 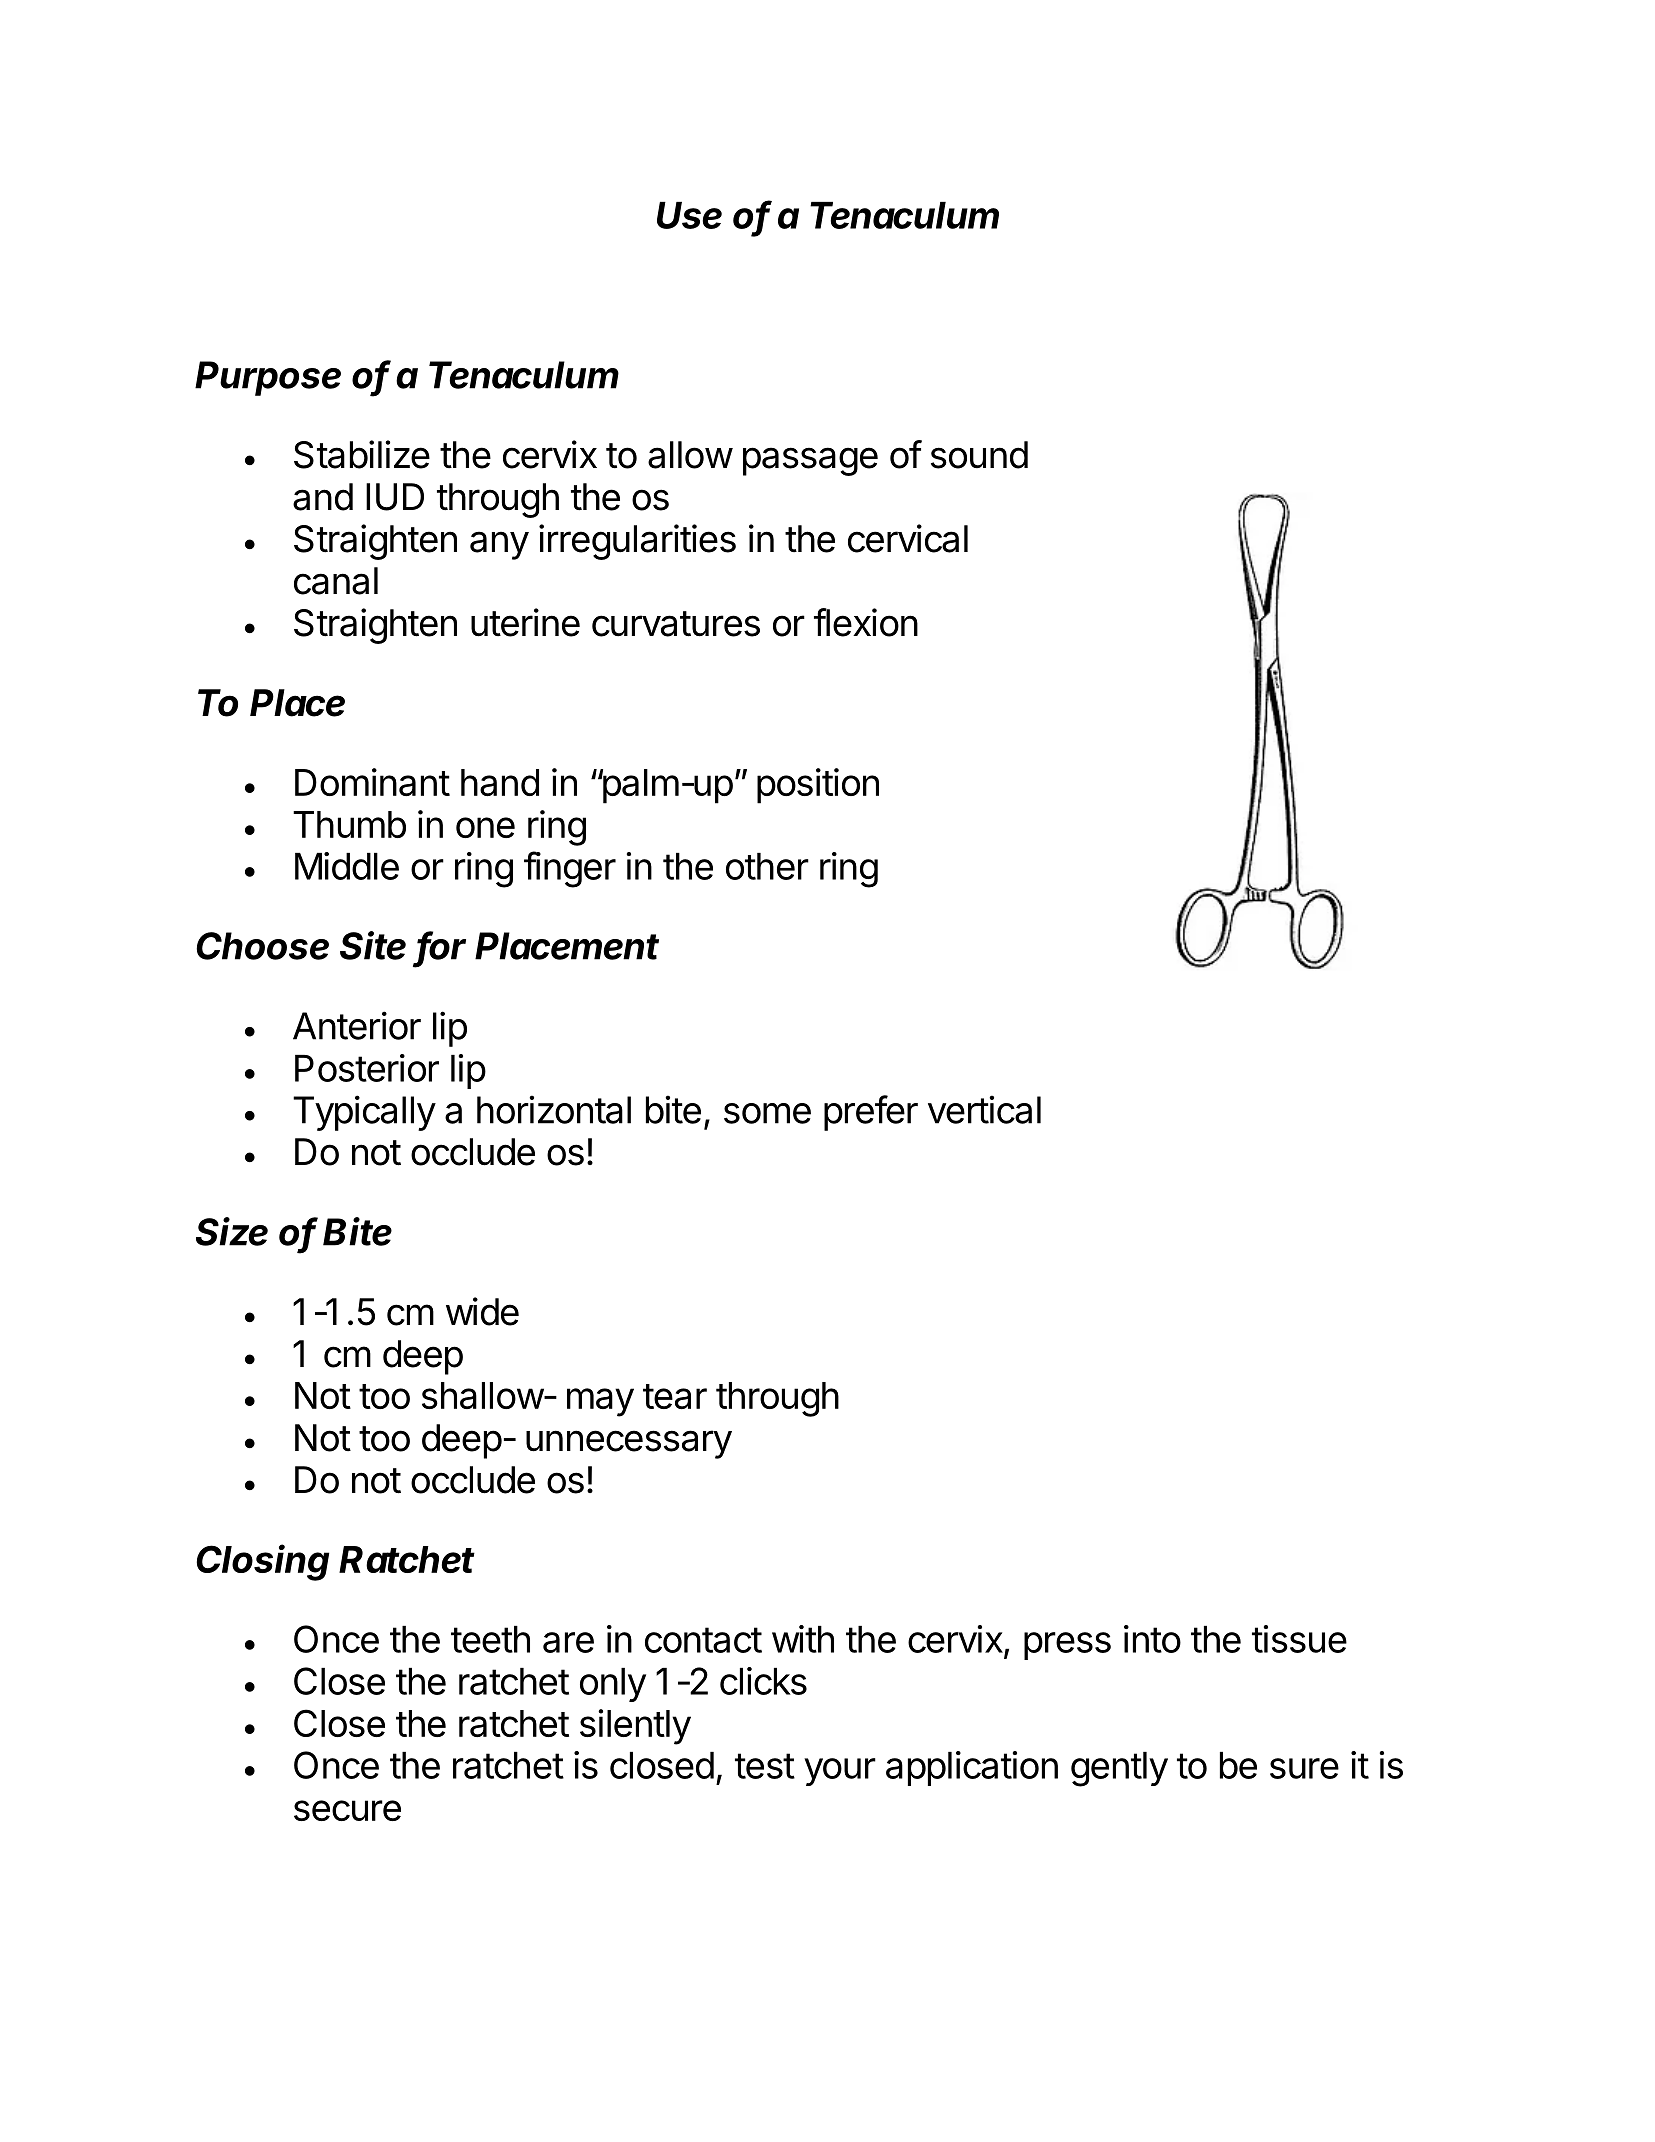 I want to click on some, so click(x=767, y=1113).
